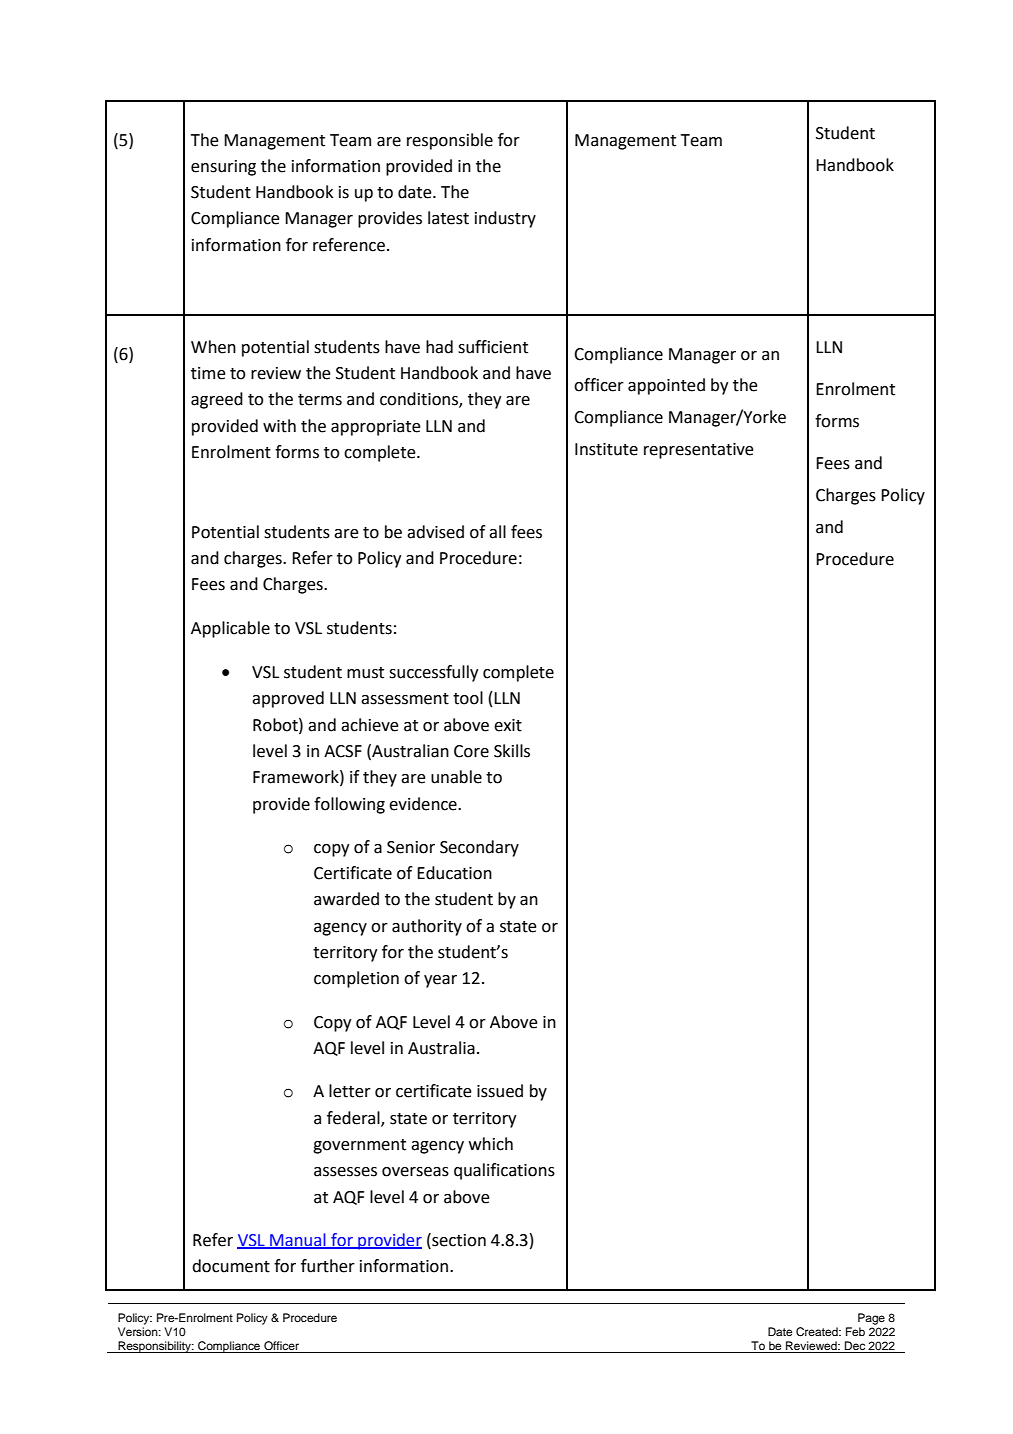 This document has width=1013, height=1434. Describe the element at coordinates (699, 451) in the document. I see `representative` at that location.
